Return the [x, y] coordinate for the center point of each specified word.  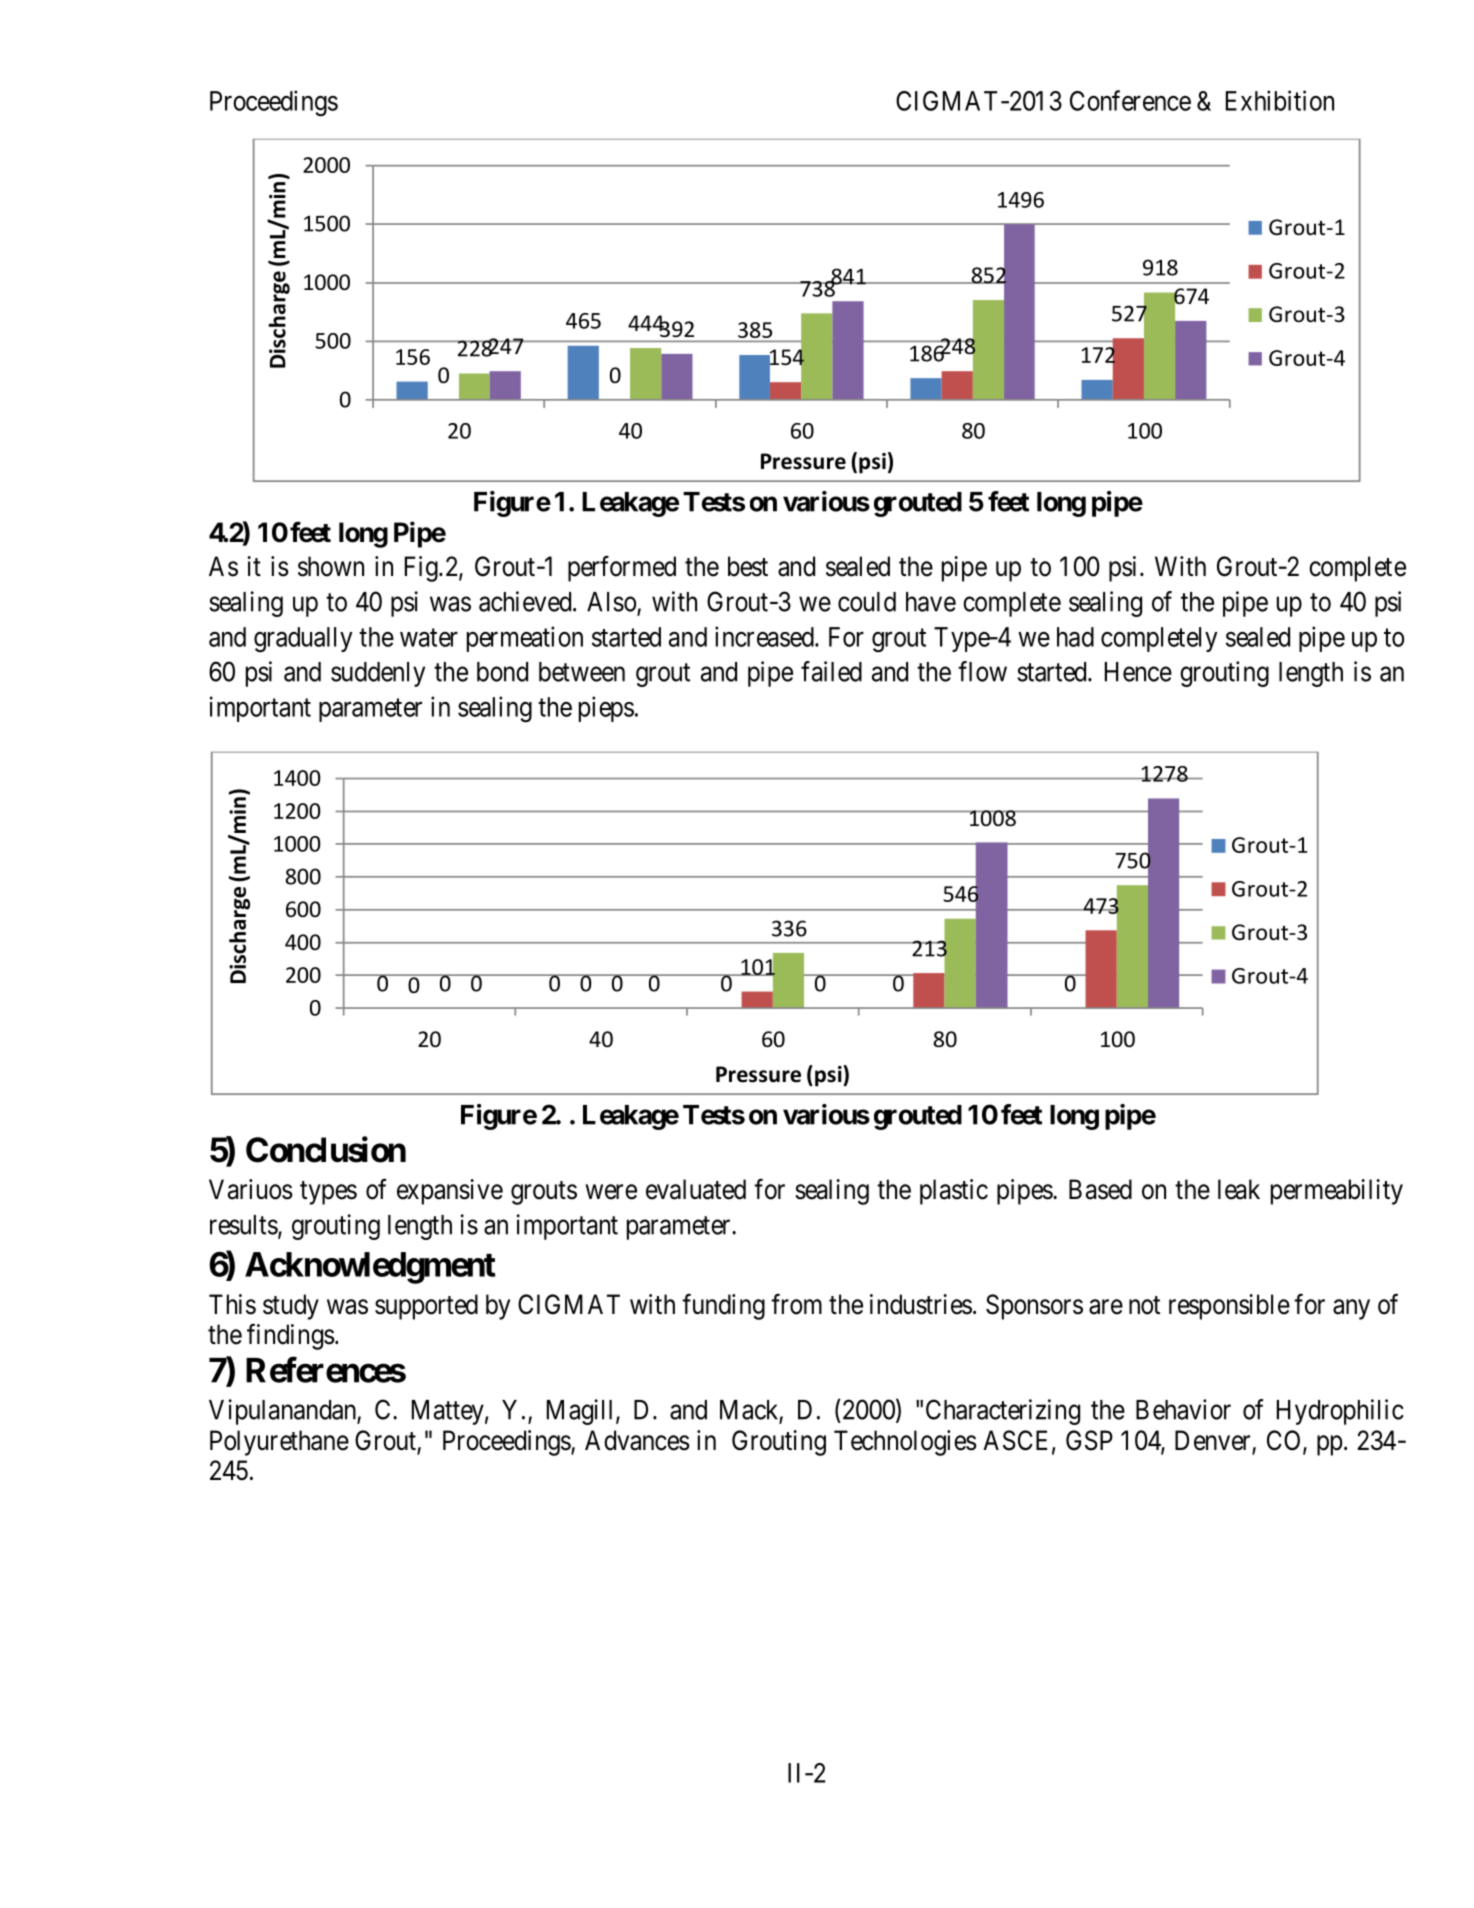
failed [831, 671]
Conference [1130, 100]
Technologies [905, 1443]
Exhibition [1280, 100]
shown [331, 566]
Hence [1138, 672]
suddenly [378, 674]
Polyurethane [279, 1443]
